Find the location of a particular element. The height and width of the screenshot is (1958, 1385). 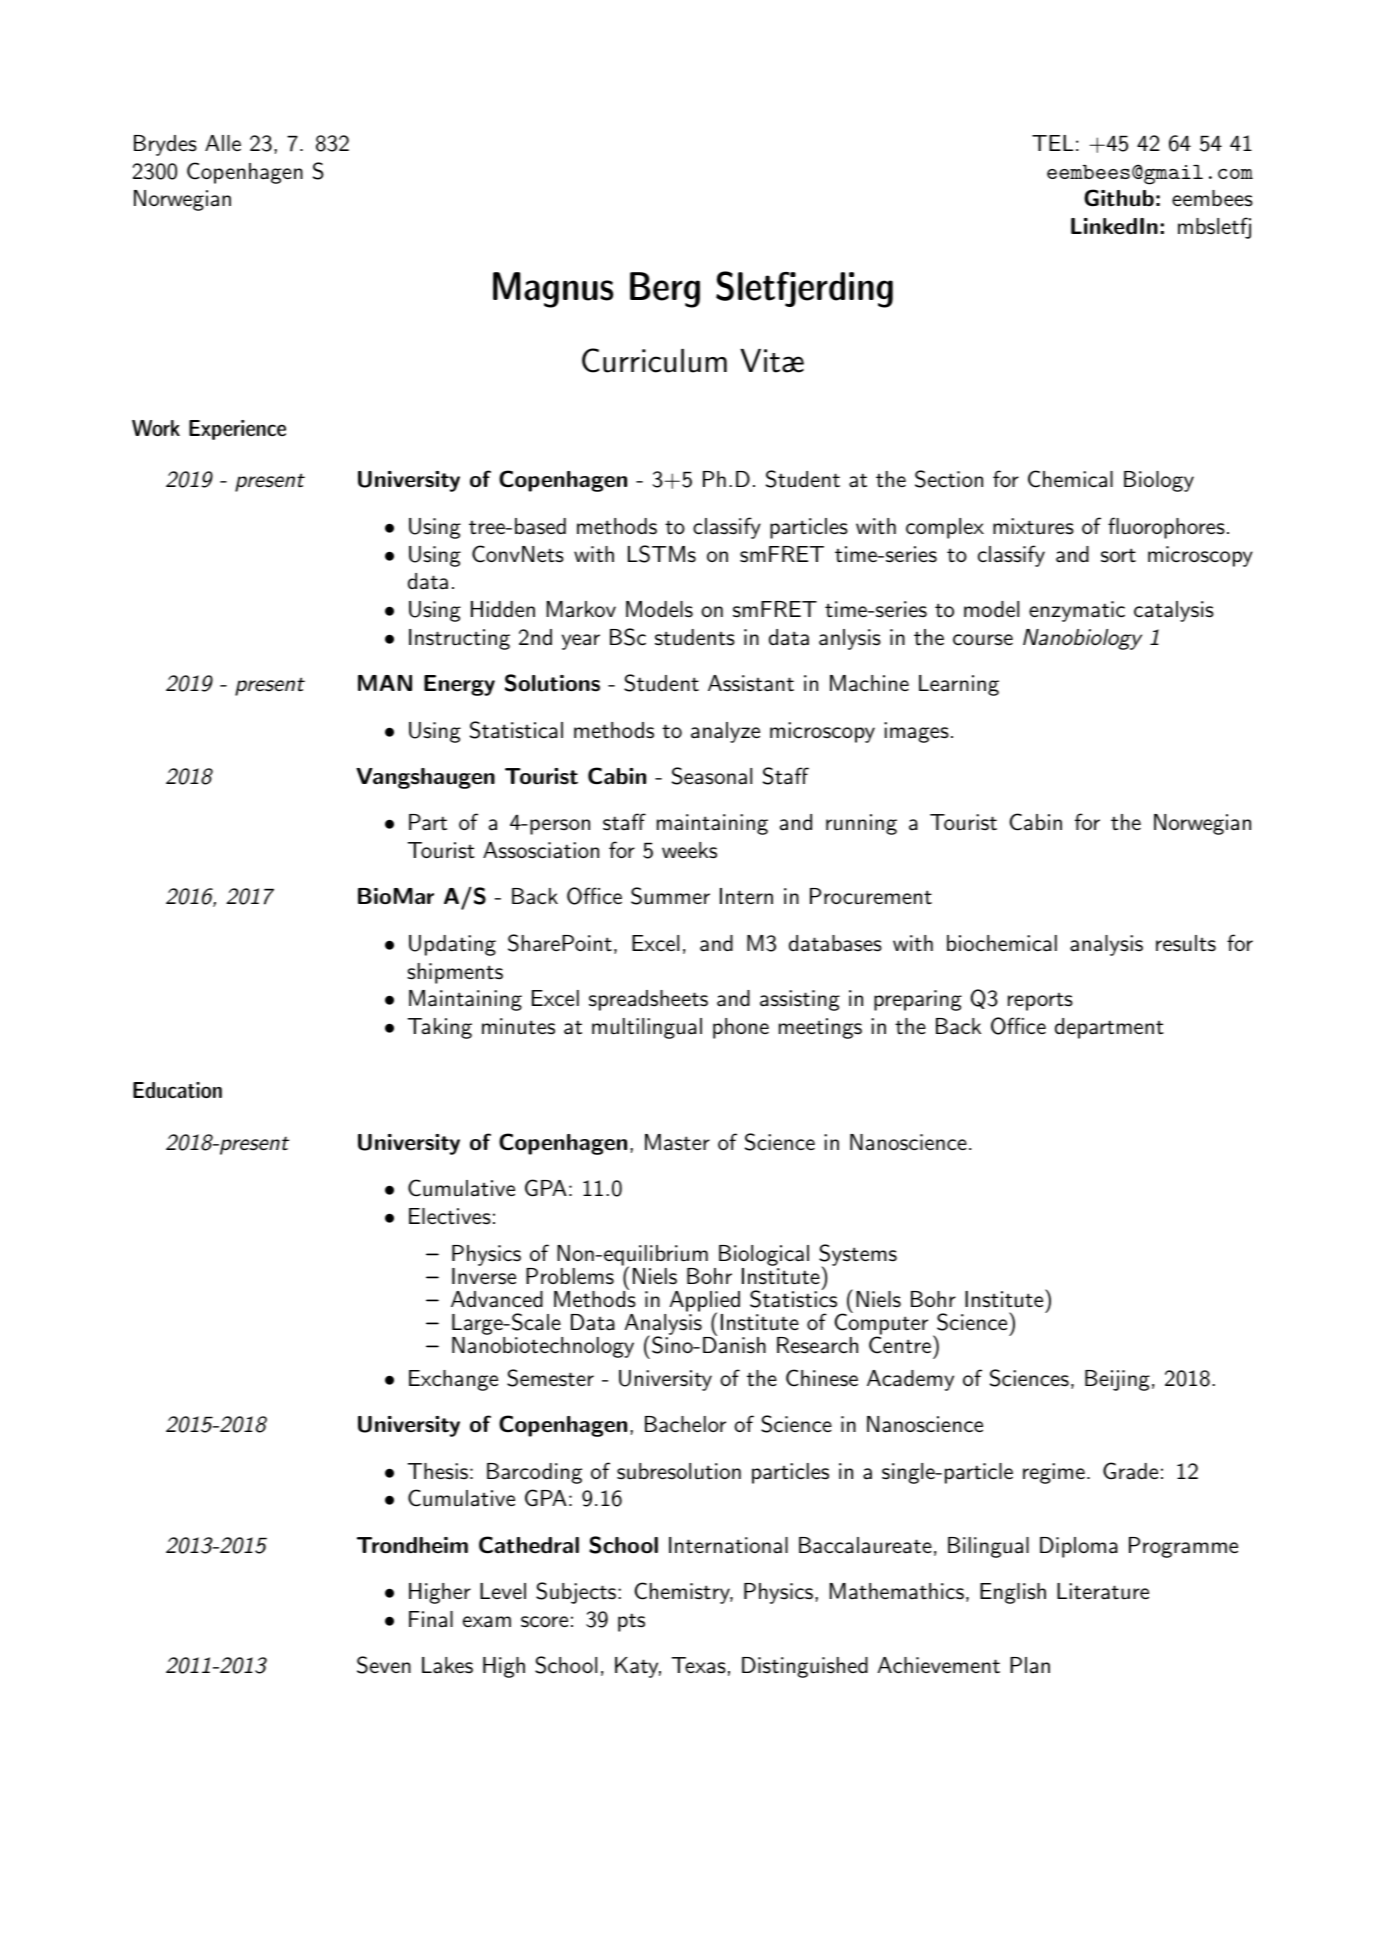

Assistant is located at coordinates (751, 683).
